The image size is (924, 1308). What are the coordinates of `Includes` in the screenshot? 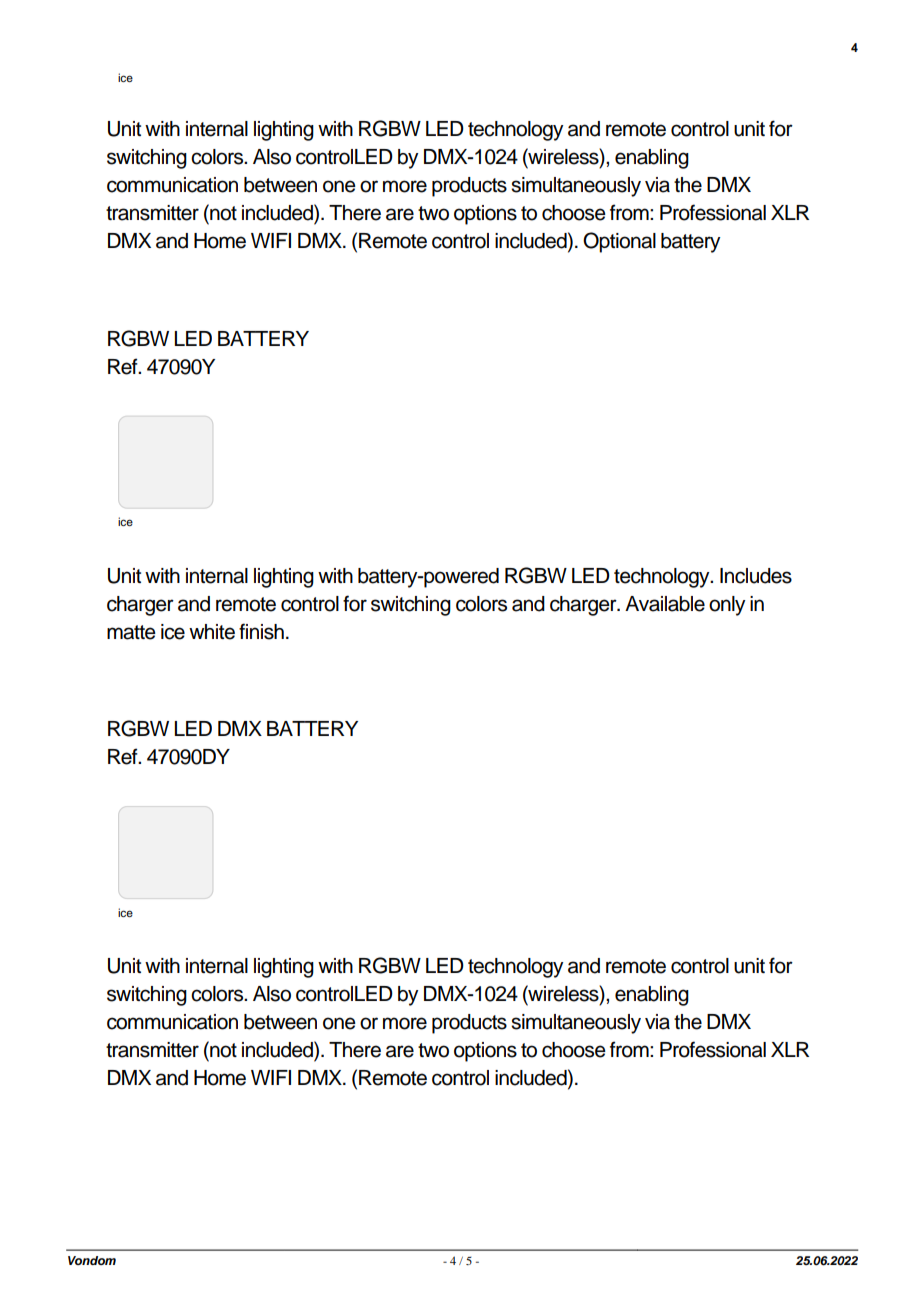 It's located at (756, 576).
